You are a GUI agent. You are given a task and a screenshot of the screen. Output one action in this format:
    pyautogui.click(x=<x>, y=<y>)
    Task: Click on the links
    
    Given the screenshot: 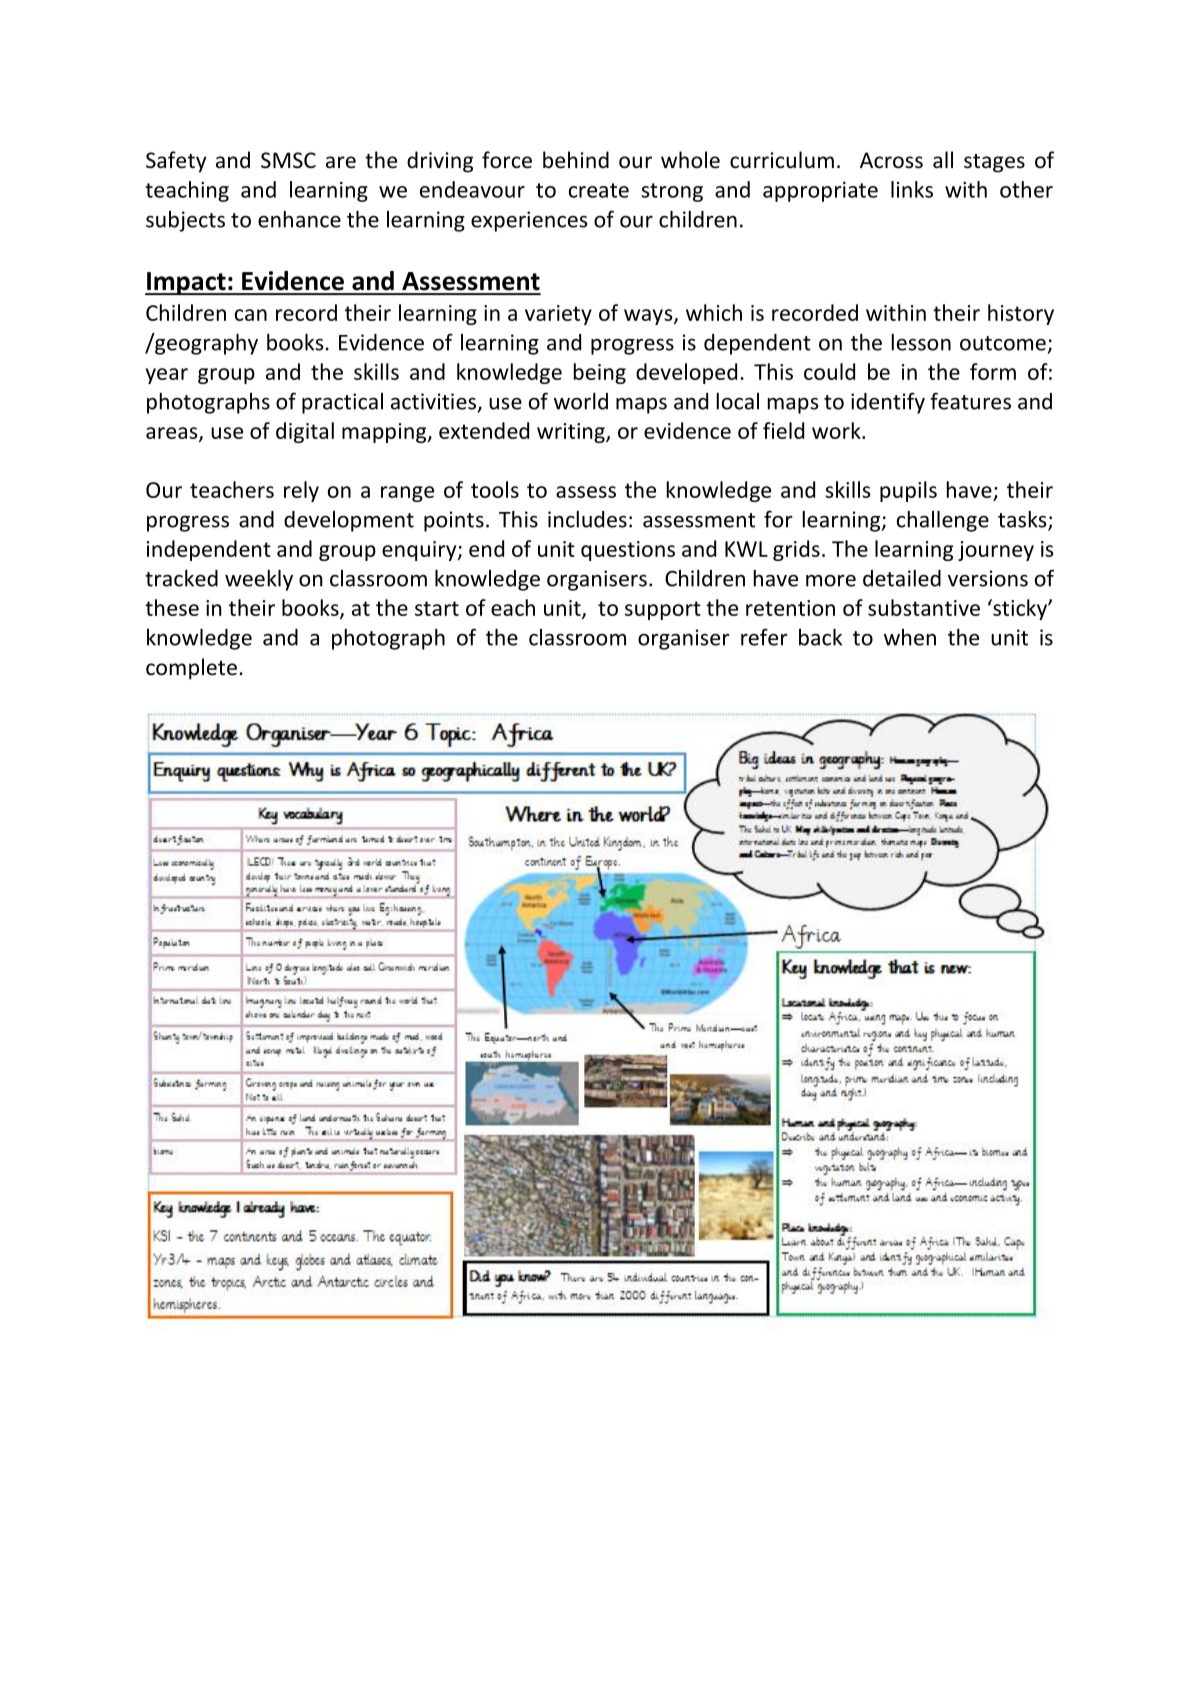 What is the action you would take?
    pyautogui.click(x=912, y=189)
